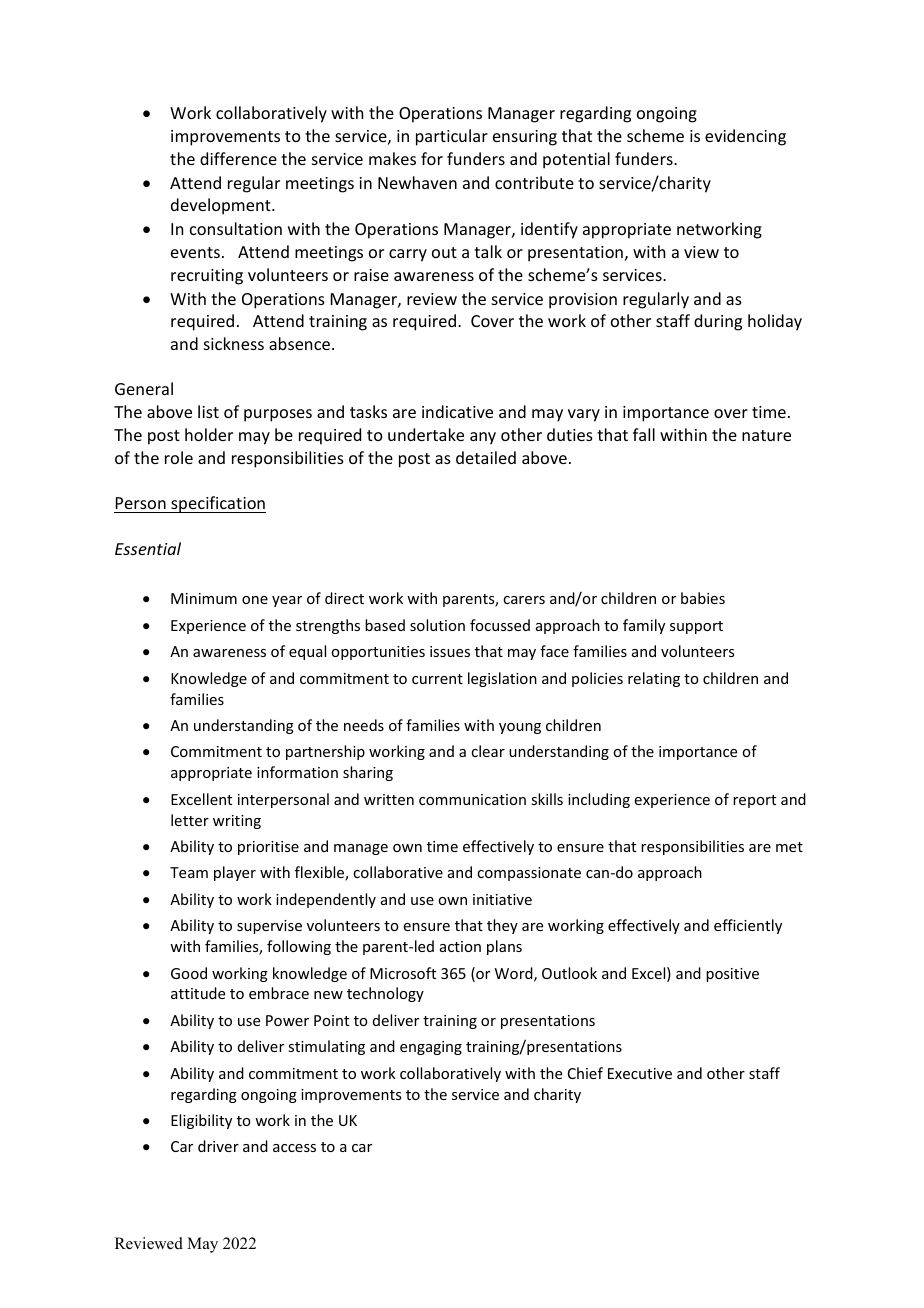  What do you see at coordinates (457, 411) in the screenshot?
I see `indicative` at bounding box center [457, 411].
